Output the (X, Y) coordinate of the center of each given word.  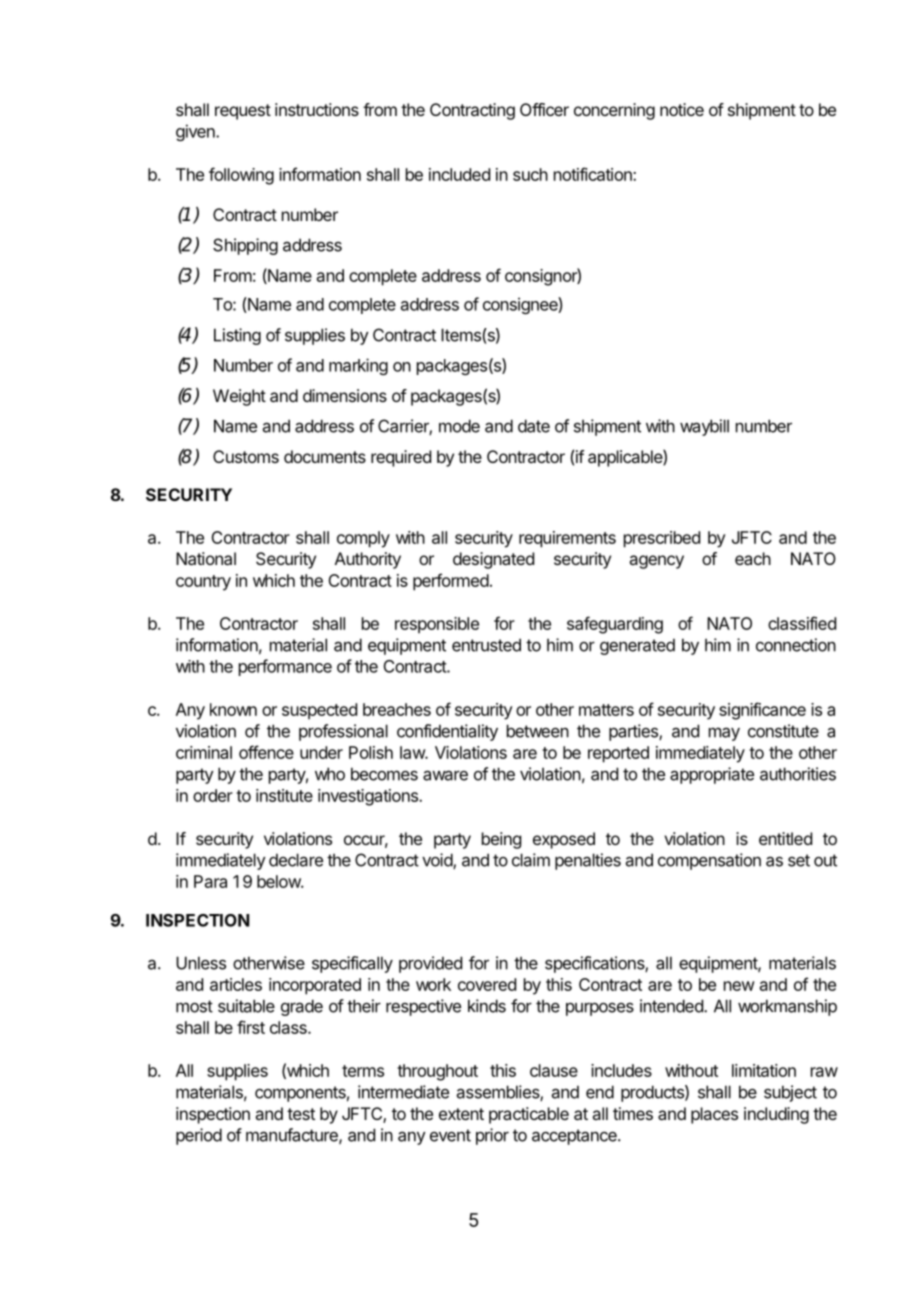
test (301, 1114)
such (530, 174)
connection (796, 645)
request (243, 112)
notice (682, 109)
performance (285, 667)
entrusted (486, 645)
